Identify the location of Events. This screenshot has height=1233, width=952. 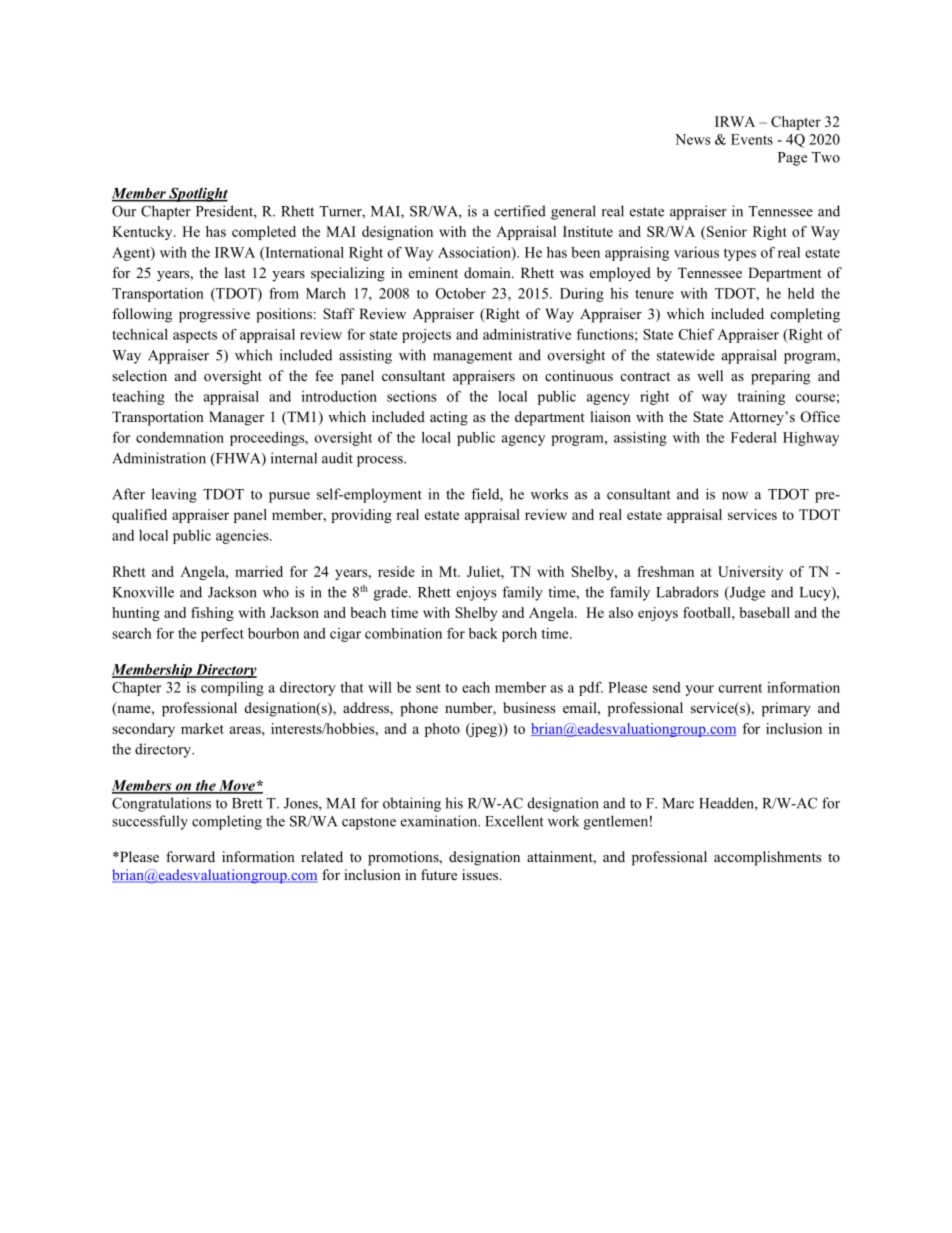
(752, 139).
